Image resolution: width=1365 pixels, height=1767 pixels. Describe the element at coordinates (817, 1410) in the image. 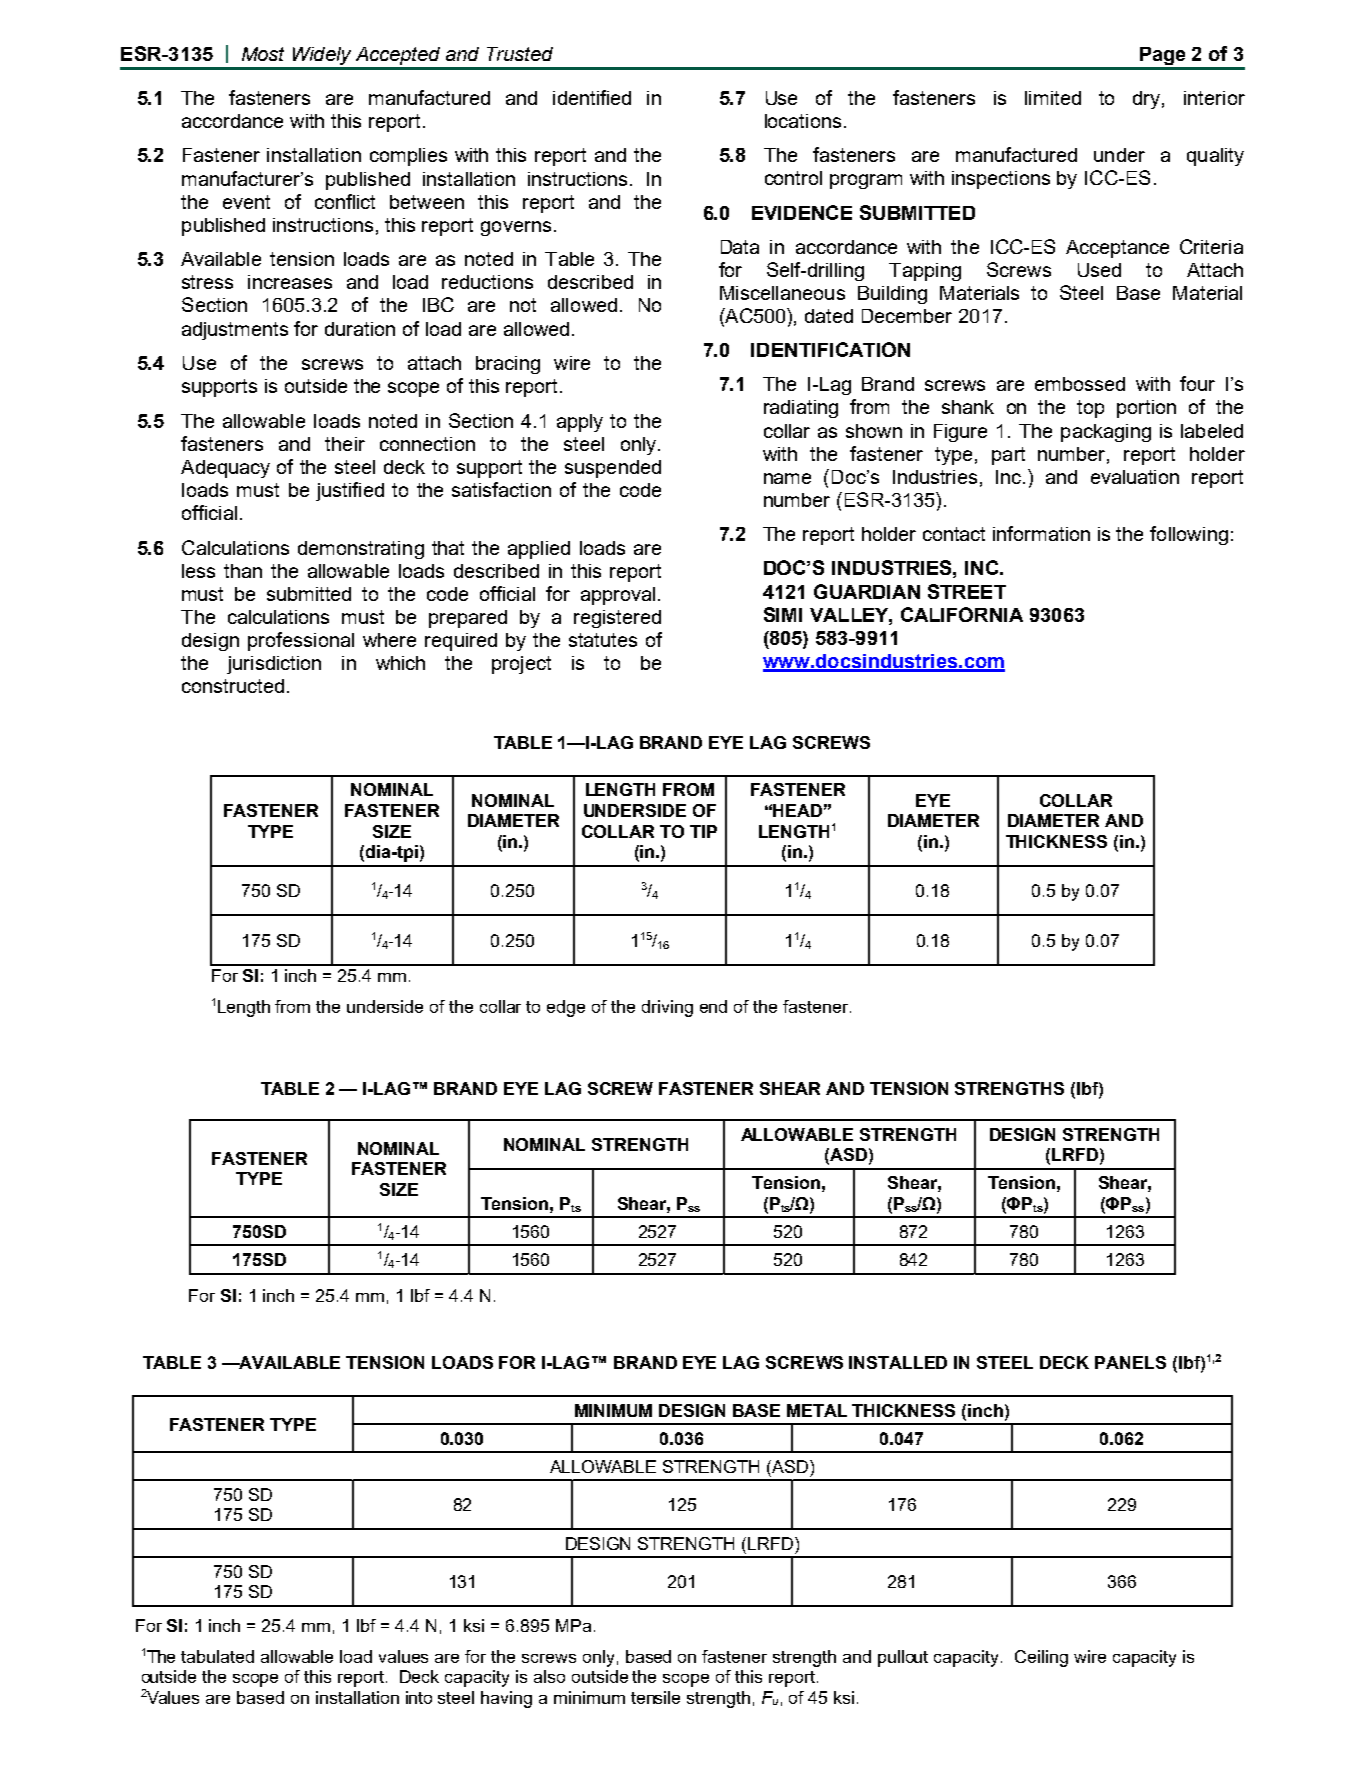

I see `METAL` at that location.
